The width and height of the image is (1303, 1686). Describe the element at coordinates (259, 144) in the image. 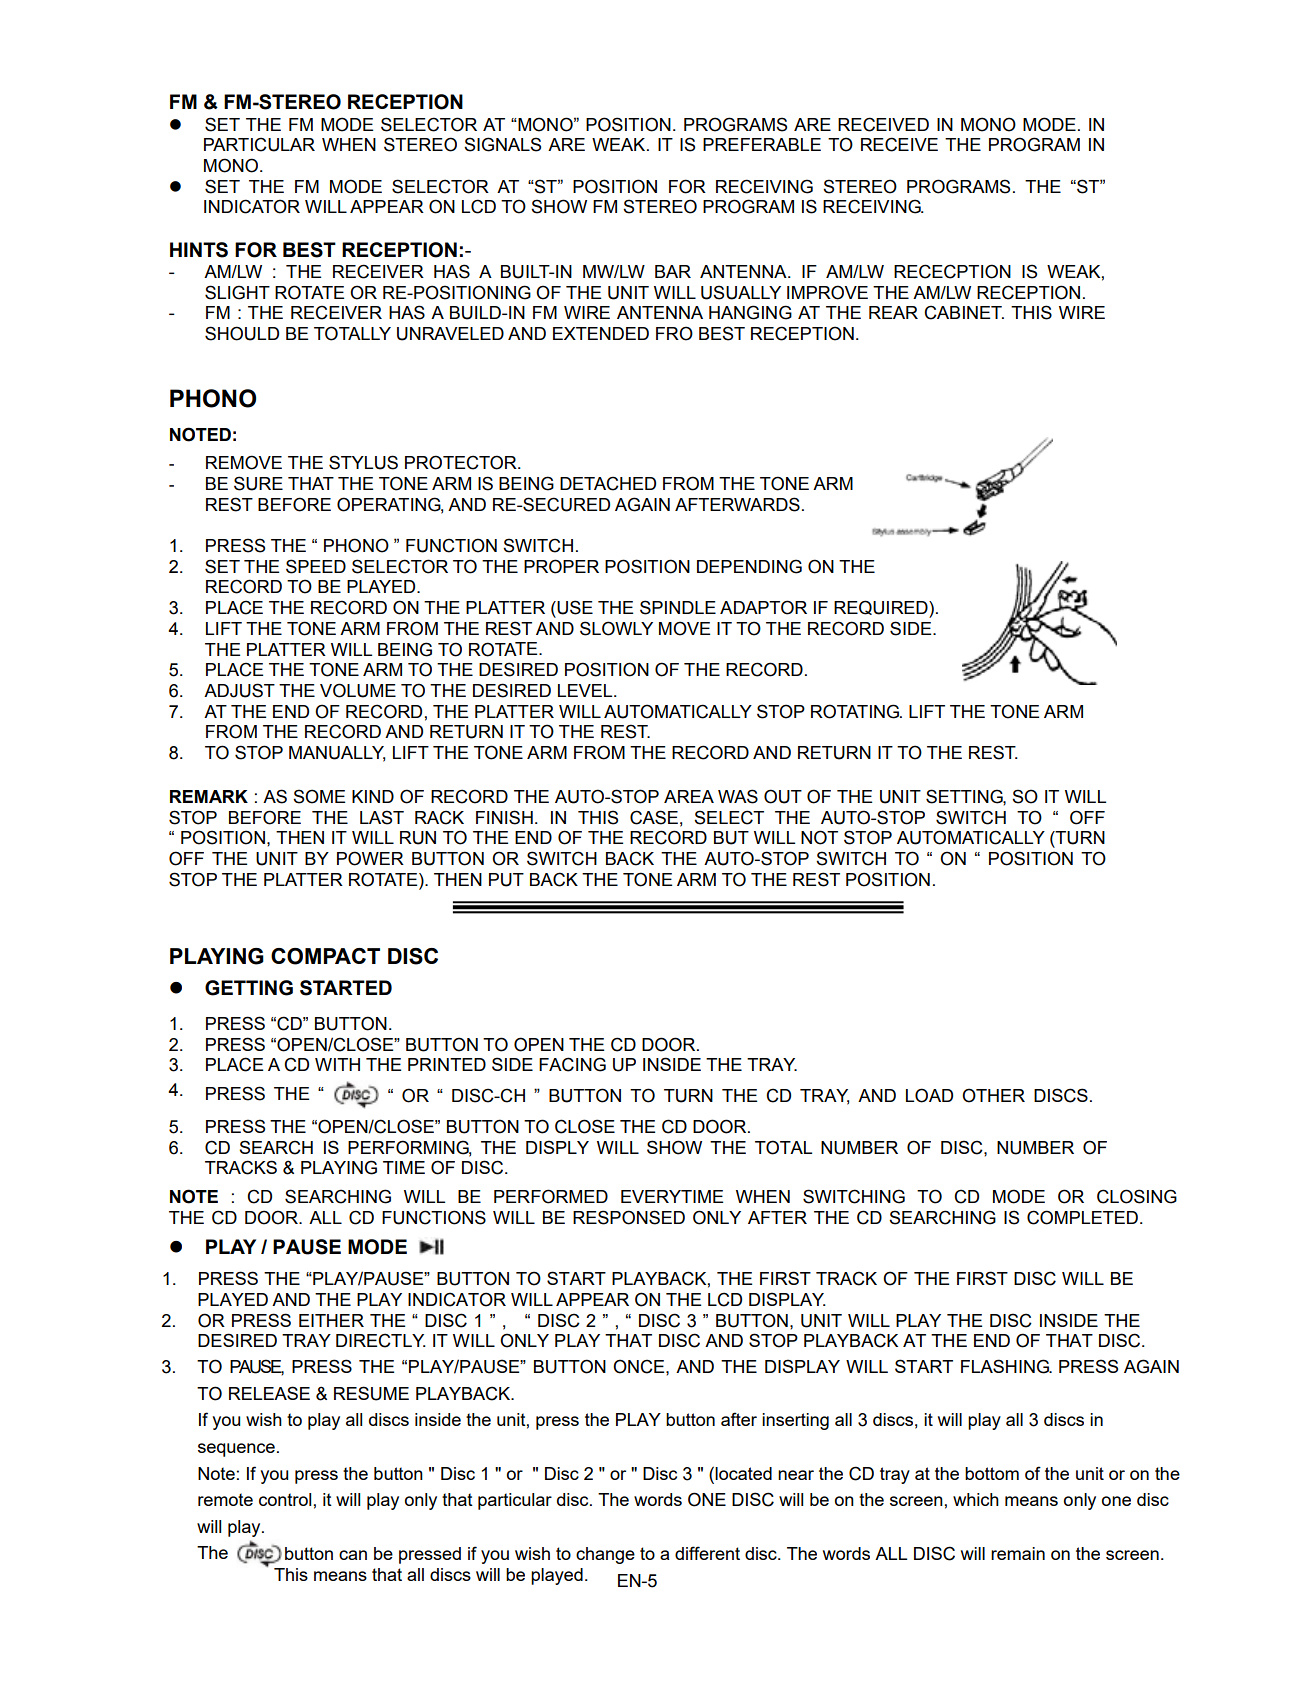

I see `PARTICULAR` at that location.
